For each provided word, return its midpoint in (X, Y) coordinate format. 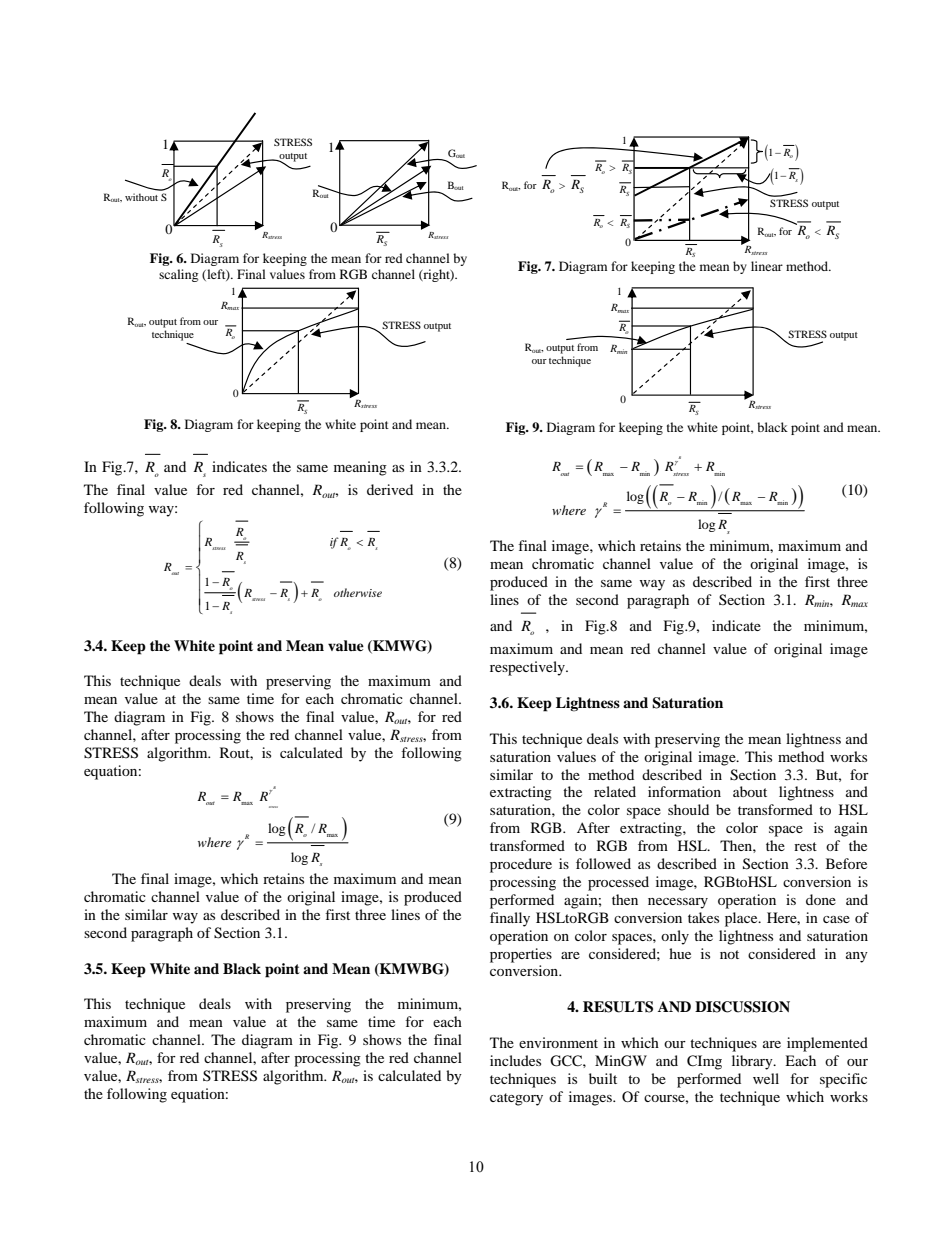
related (615, 791)
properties (521, 955)
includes (515, 1060)
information (684, 791)
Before (846, 863)
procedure (521, 865)
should (688, 809)
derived (390, 489)
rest (805, 846)
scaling (178, 275)
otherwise (358, 592)
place (742, 919)
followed (603, 863)
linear (767, 266)
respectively (528, 668)
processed (618, 883)
